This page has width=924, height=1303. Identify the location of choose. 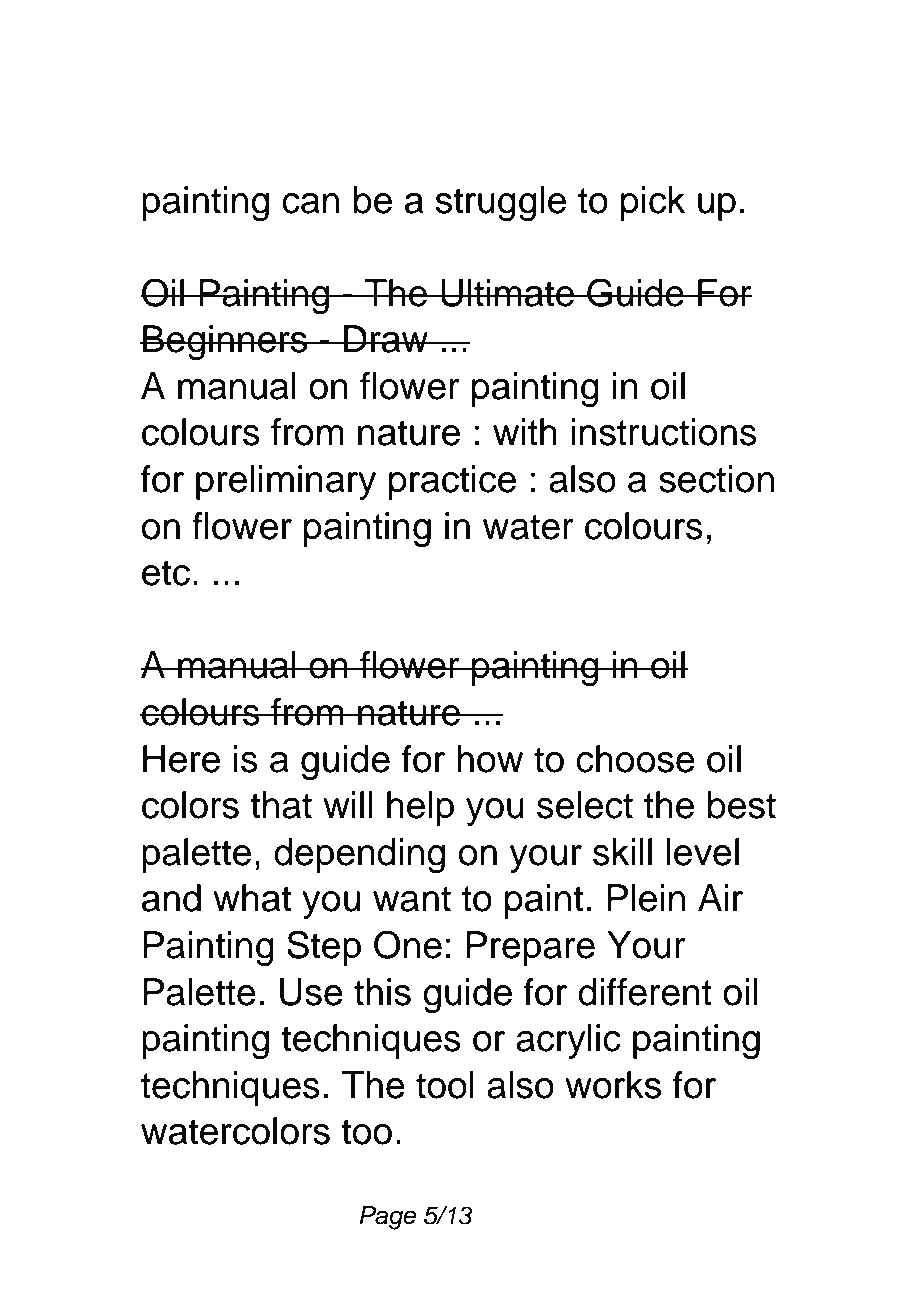
(635, 759).
